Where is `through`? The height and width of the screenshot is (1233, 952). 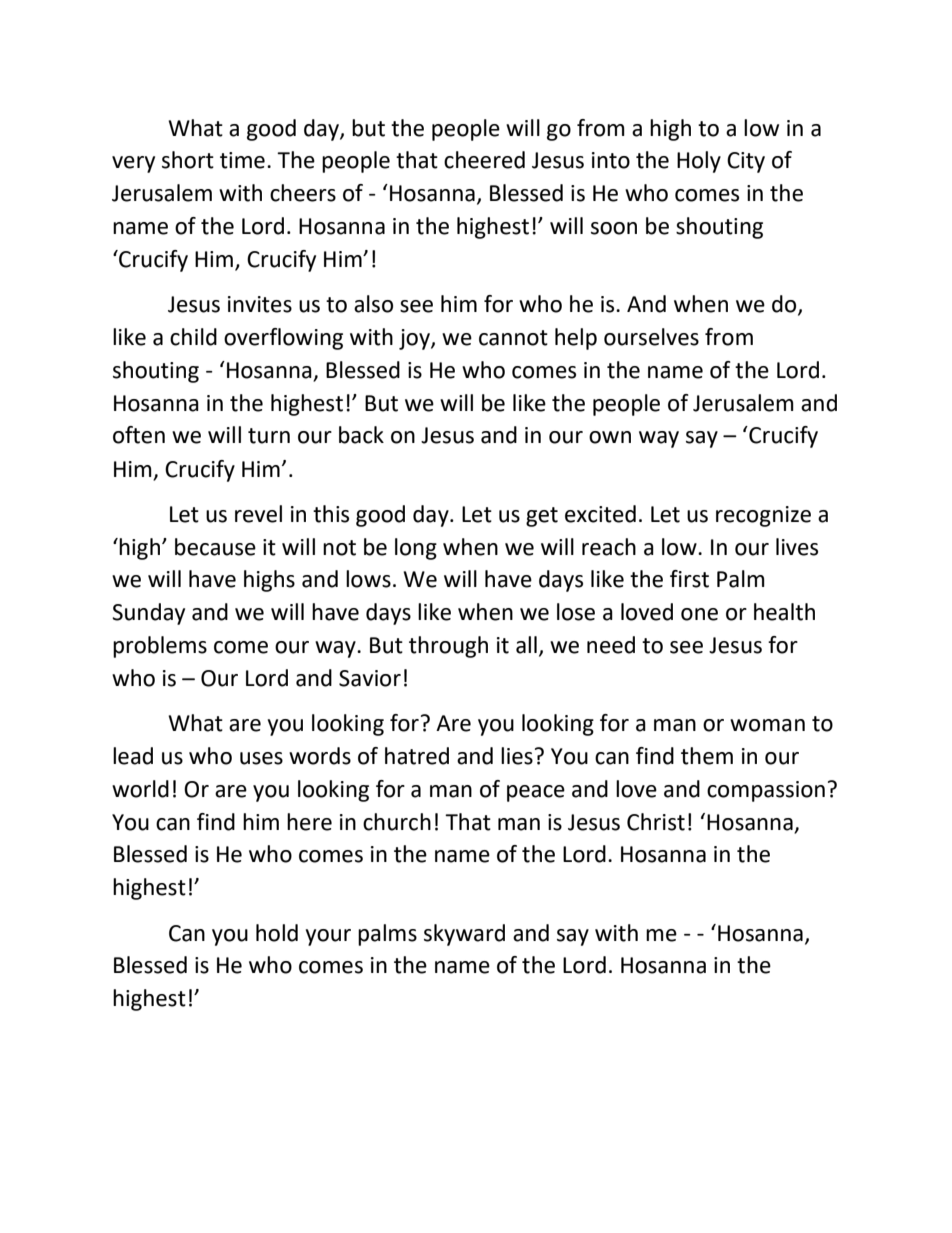
through is located at coordinates (448, 647).
